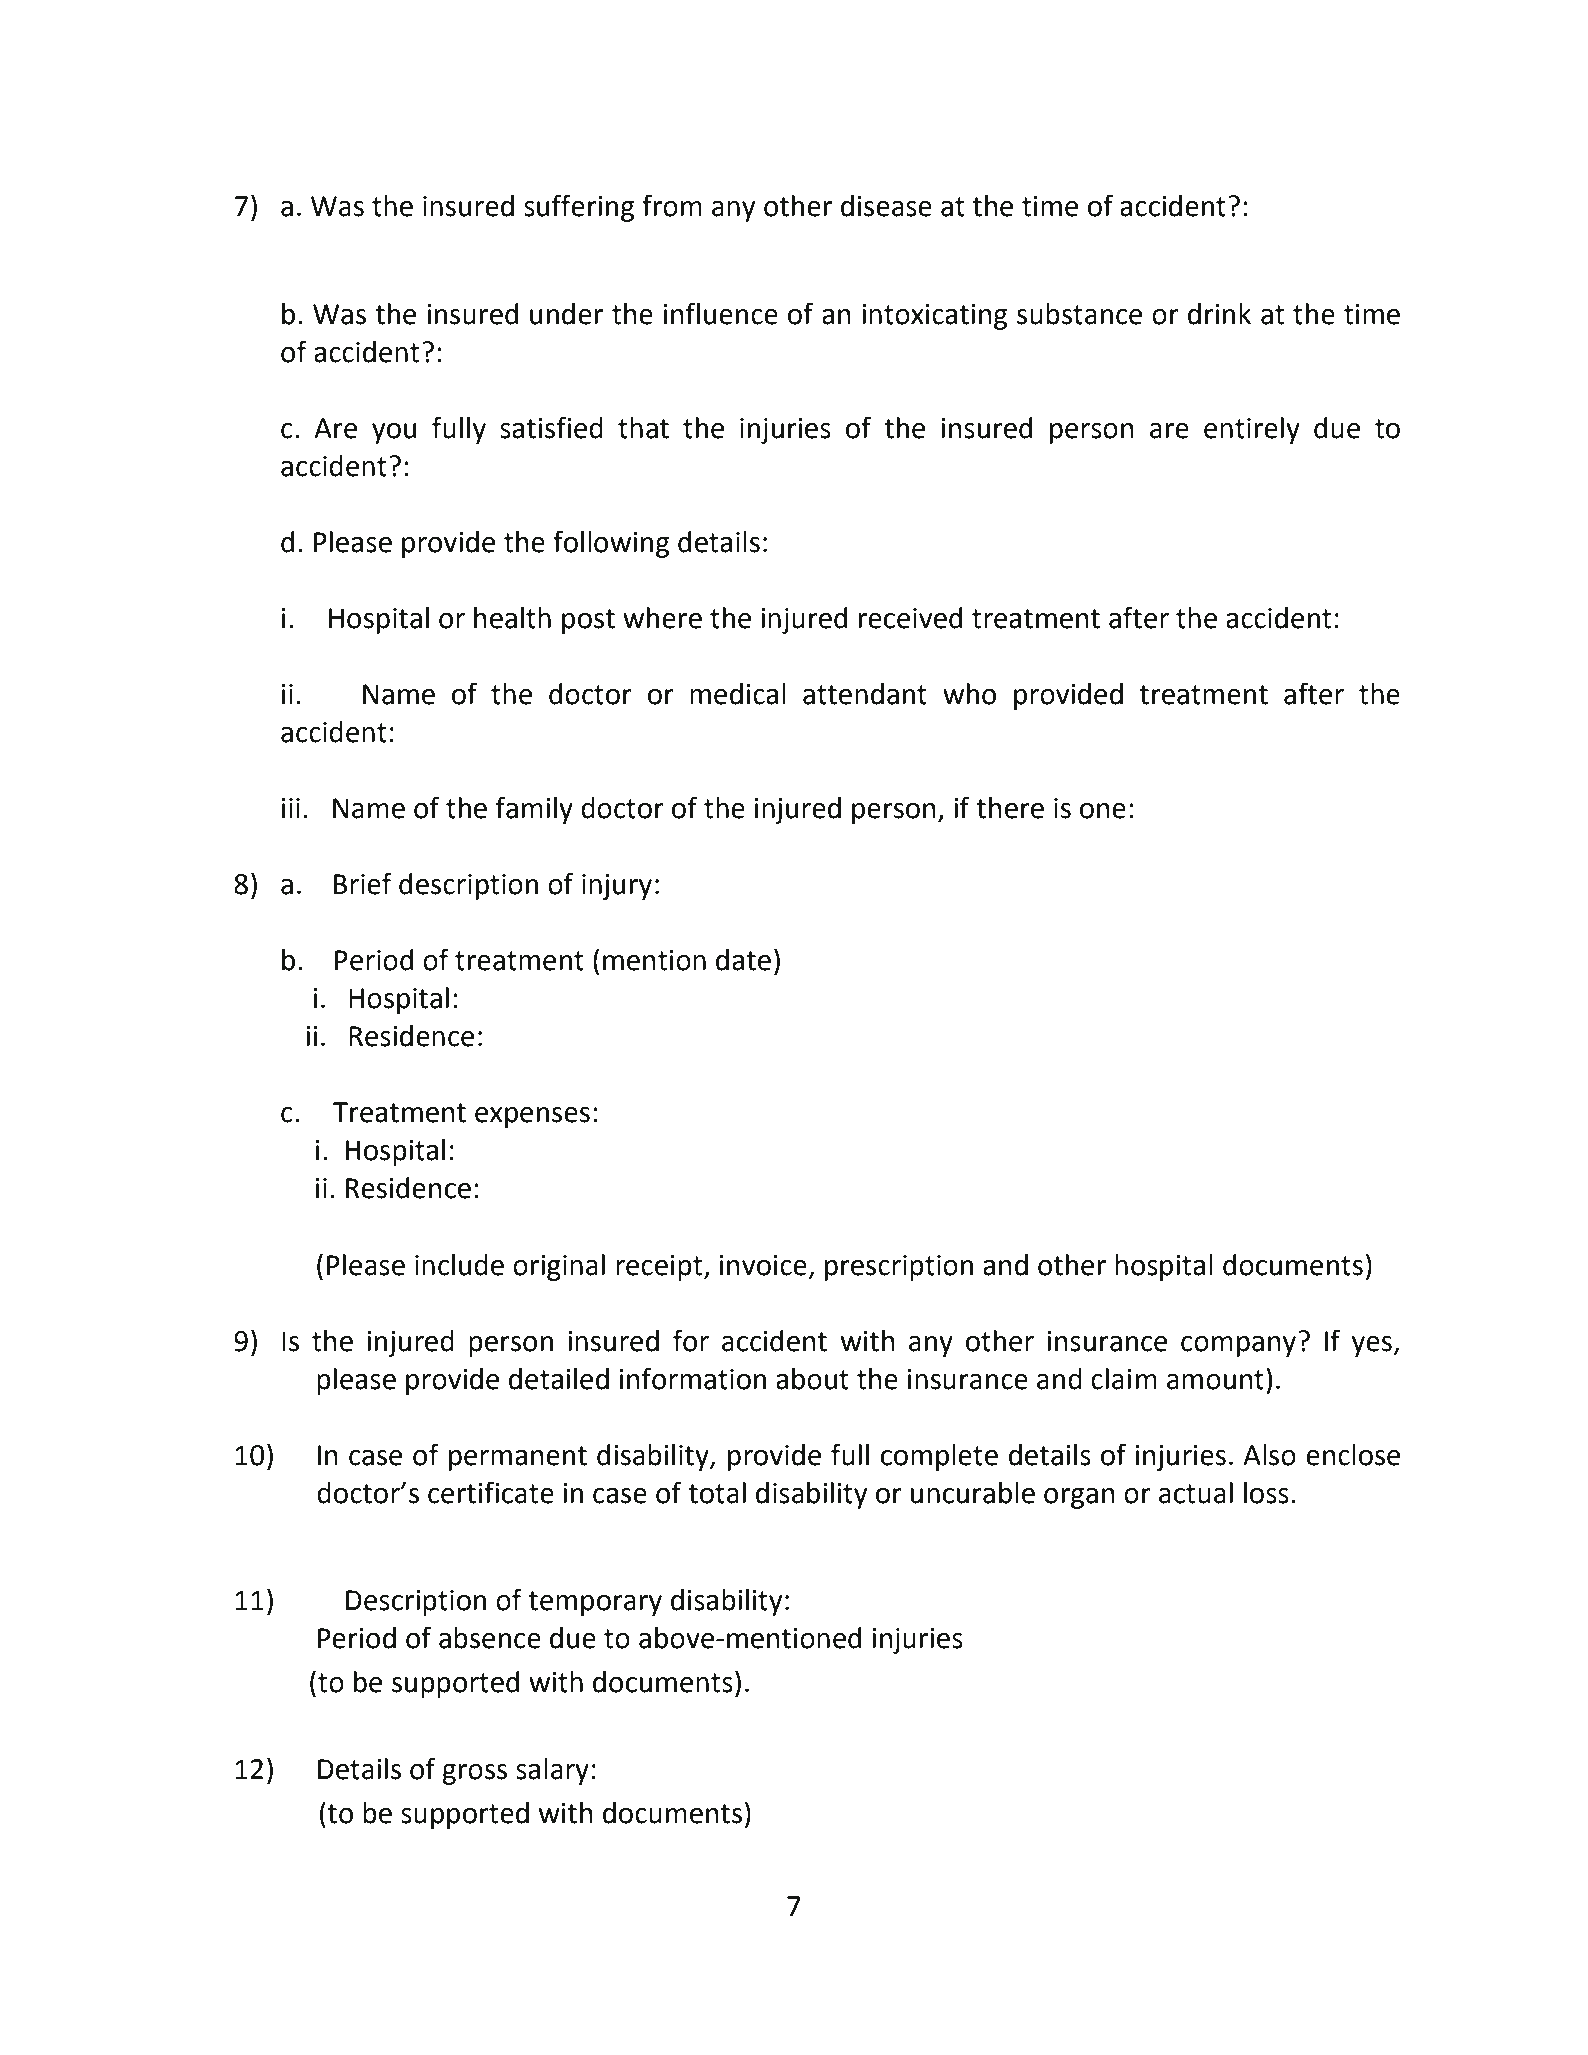 The image size is (1588, 2055). Describe the element at coordinates (1266, 1493) in the screenshot. I see `loss` at that location.
